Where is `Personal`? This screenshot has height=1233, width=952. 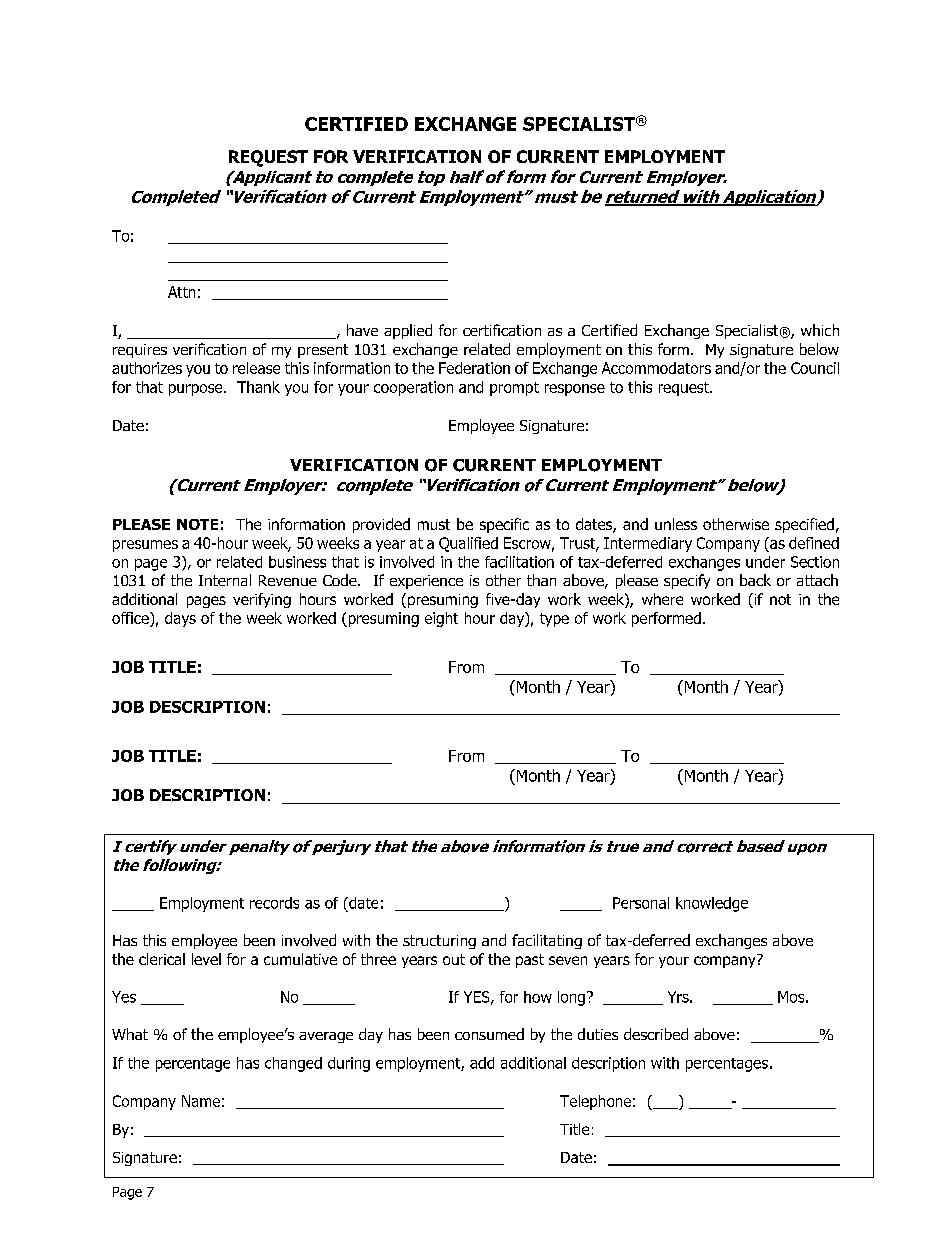 Personal is located at coordinates (641, 903).
